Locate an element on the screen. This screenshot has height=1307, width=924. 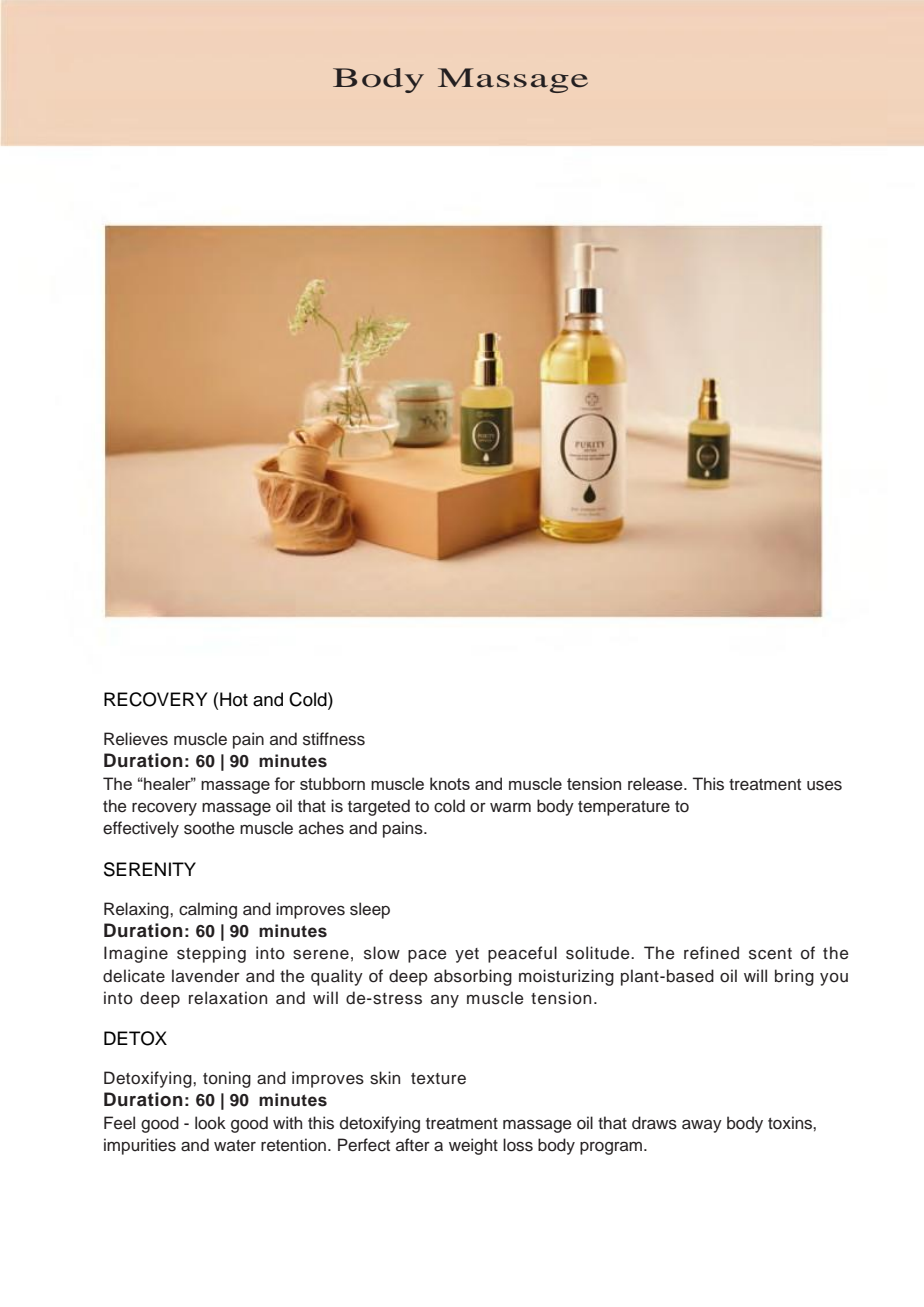
release is located at coordinates (656, 784).
